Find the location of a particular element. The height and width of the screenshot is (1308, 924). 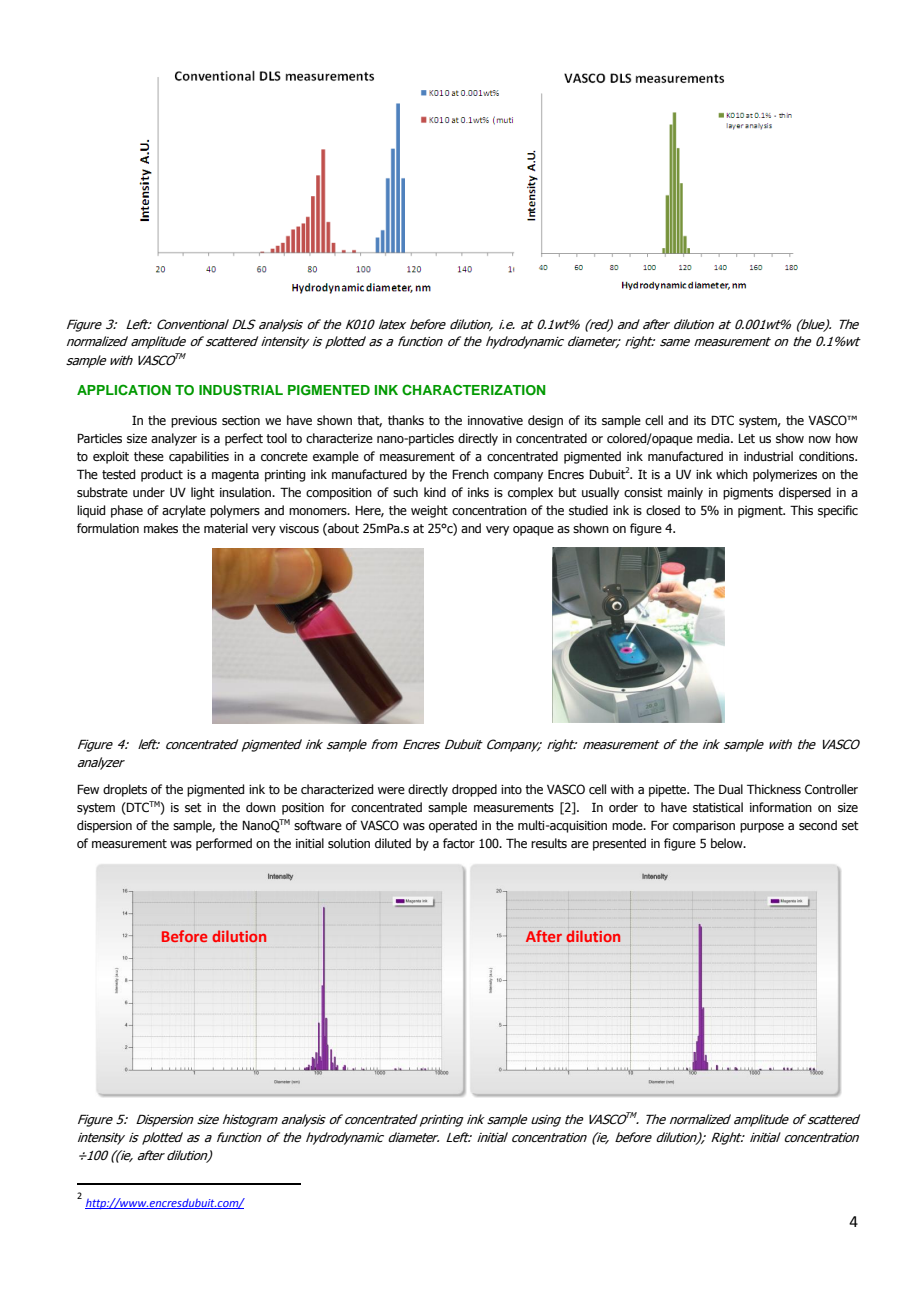

previous is located at coordinates (194, 422).
